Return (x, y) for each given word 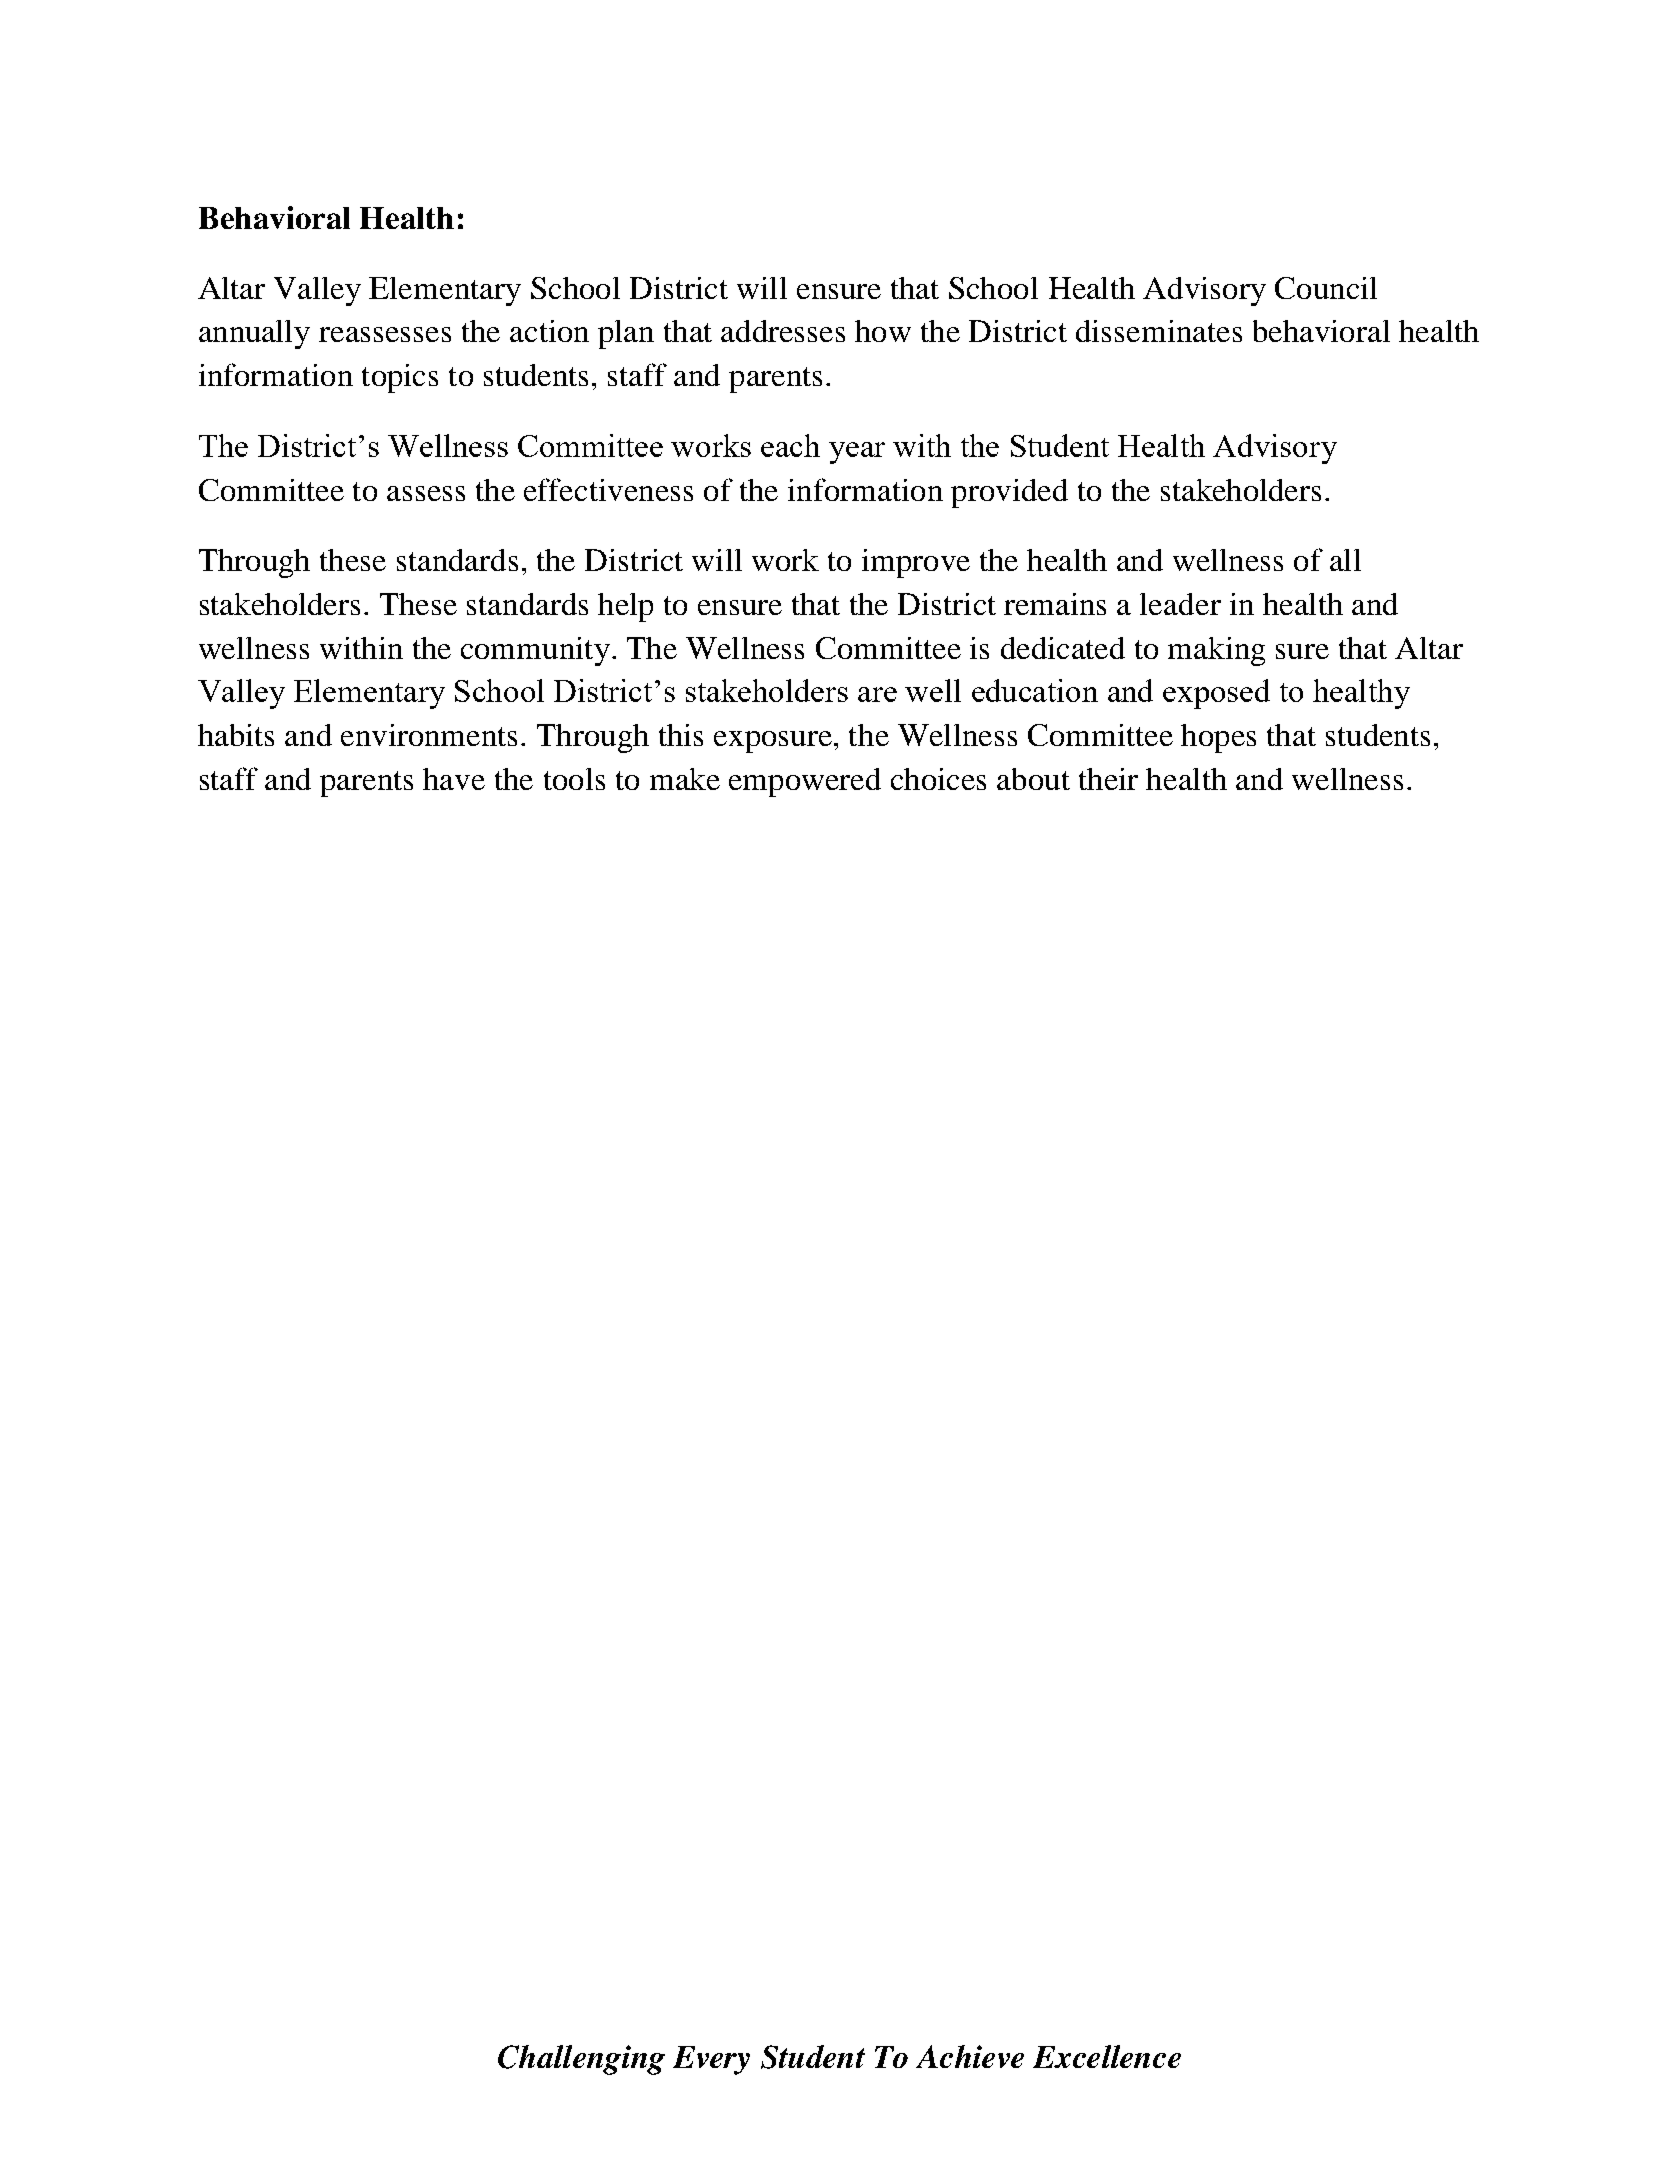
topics (400, 378)
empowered (805, 782)
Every (711, 2060)
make (685, 779)
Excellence (1107, 2056)
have (454, 779)
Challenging (581, 2060)
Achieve (970, 2056)
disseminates (1159, 331)
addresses (783, 331)
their (1108, 779)
